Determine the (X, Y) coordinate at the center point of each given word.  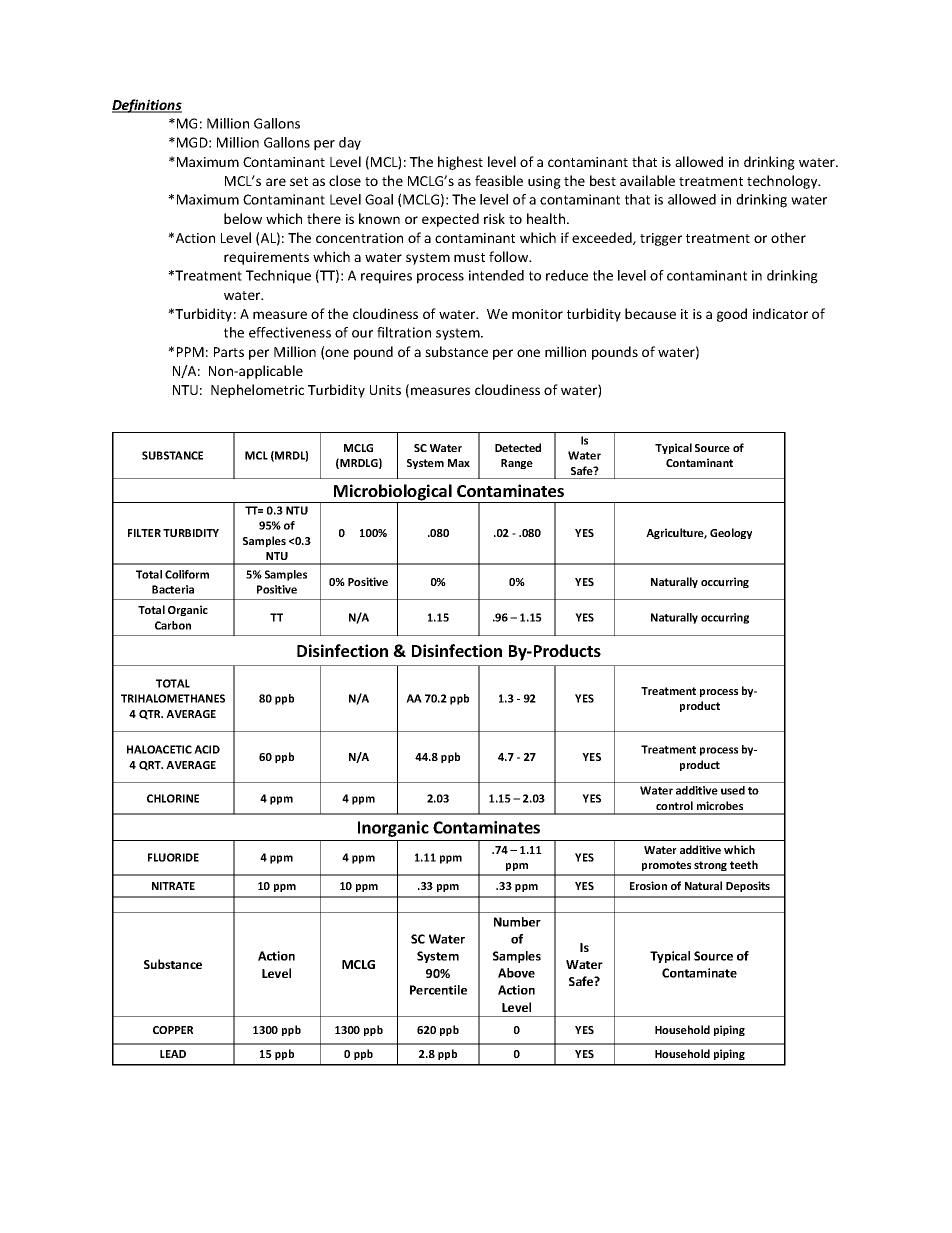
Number (517, 922)
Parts (229, 352)
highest (460, 163)
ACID (207, 749)
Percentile (438, 990)
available (647, 180)
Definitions (147, 106)
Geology (731, 533)
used (733, 790)
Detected (518, 447)
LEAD (173, 1054)
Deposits (748, 886)
